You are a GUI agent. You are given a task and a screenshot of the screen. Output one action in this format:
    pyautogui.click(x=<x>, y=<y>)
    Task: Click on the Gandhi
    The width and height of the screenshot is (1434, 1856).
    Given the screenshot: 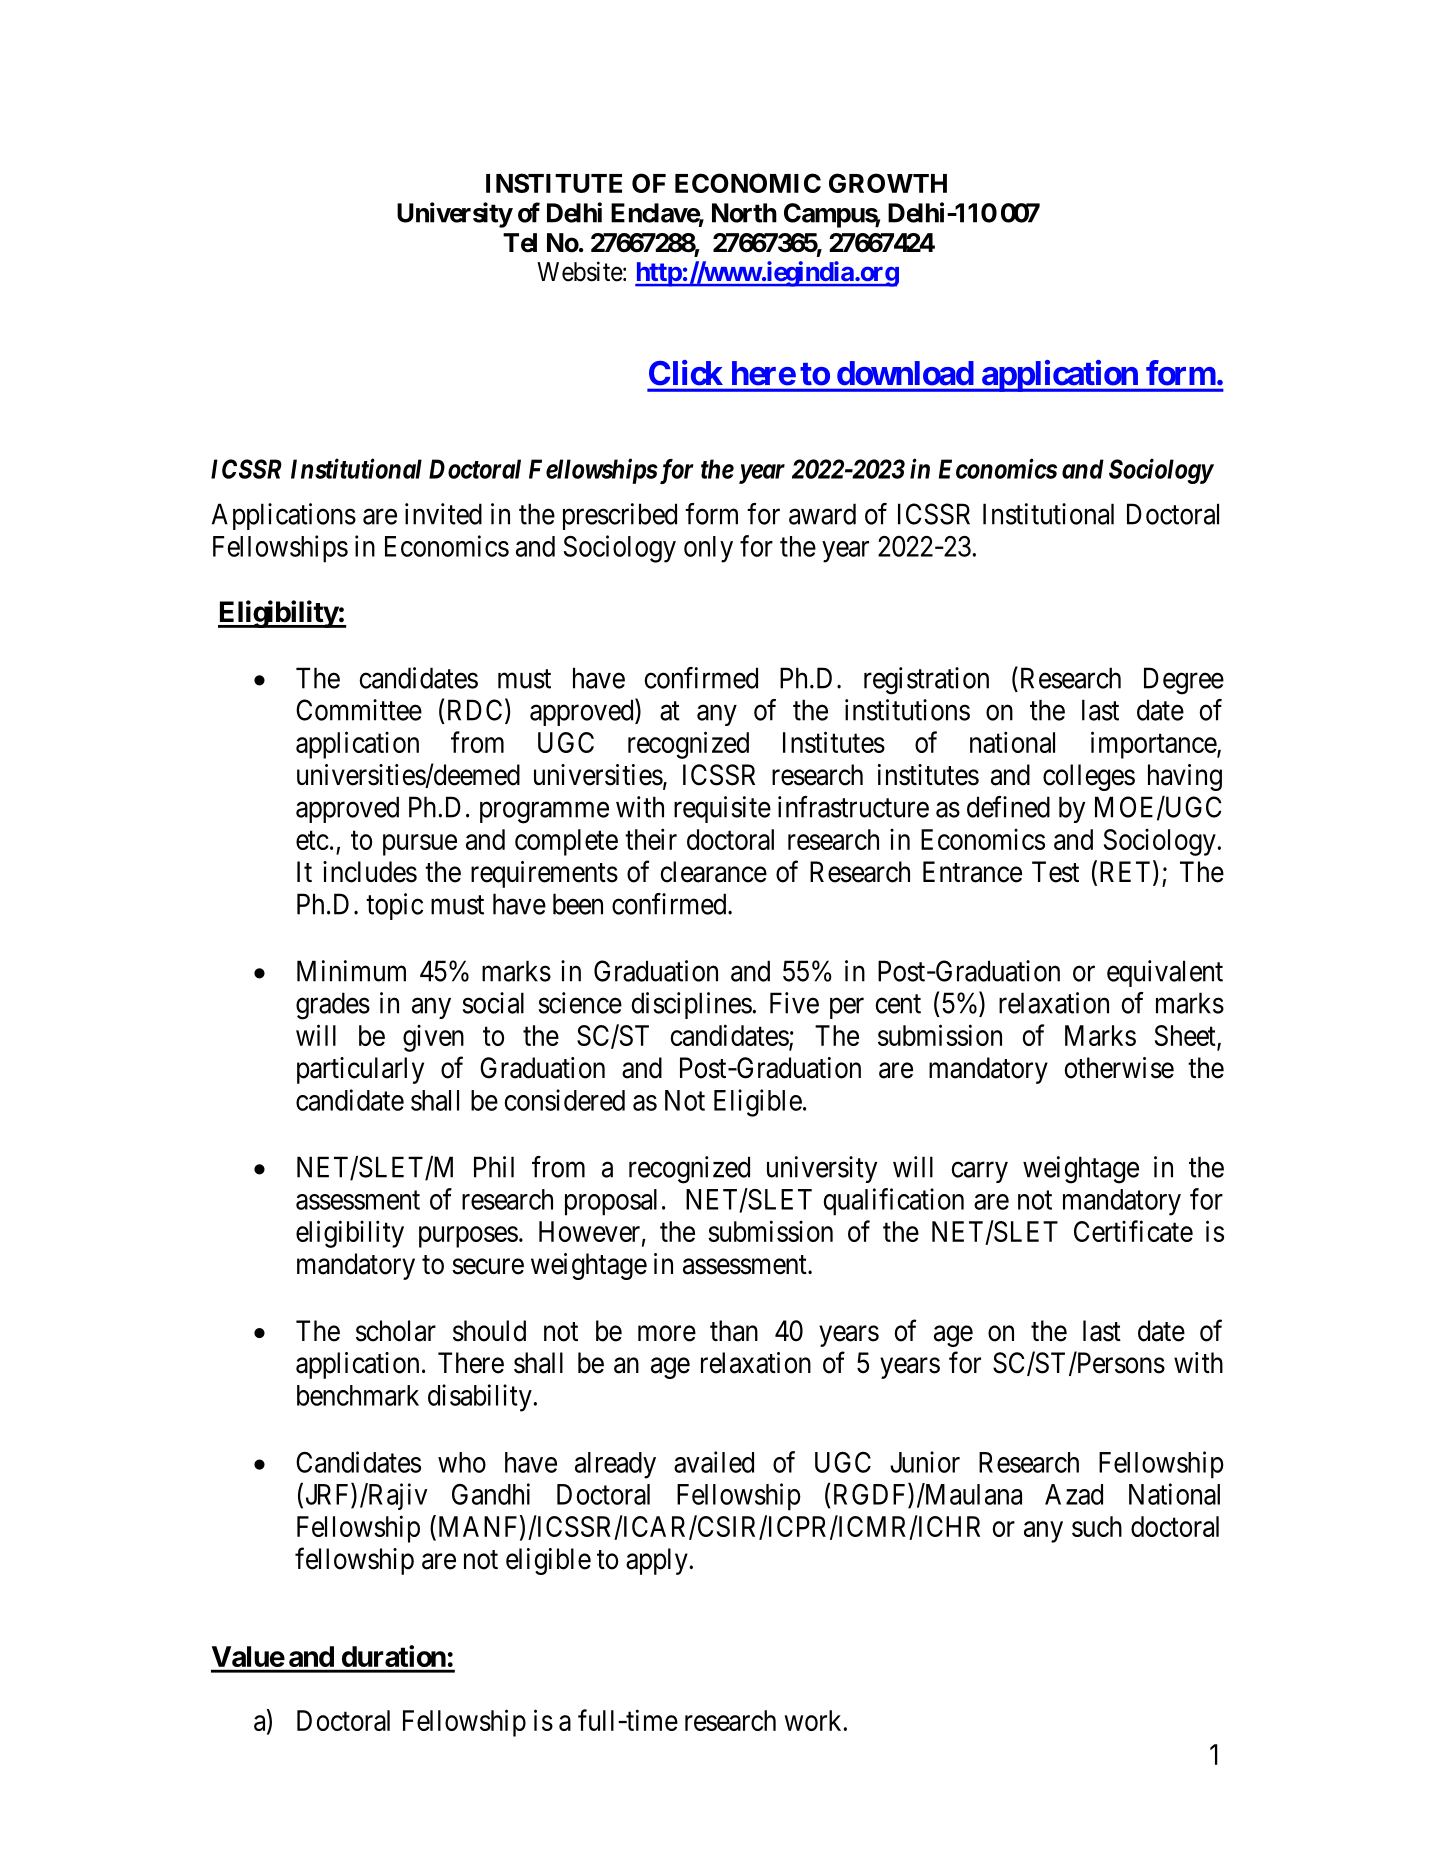 What is the action you would take?
    pyautogui.click(x=491, y=1494)
